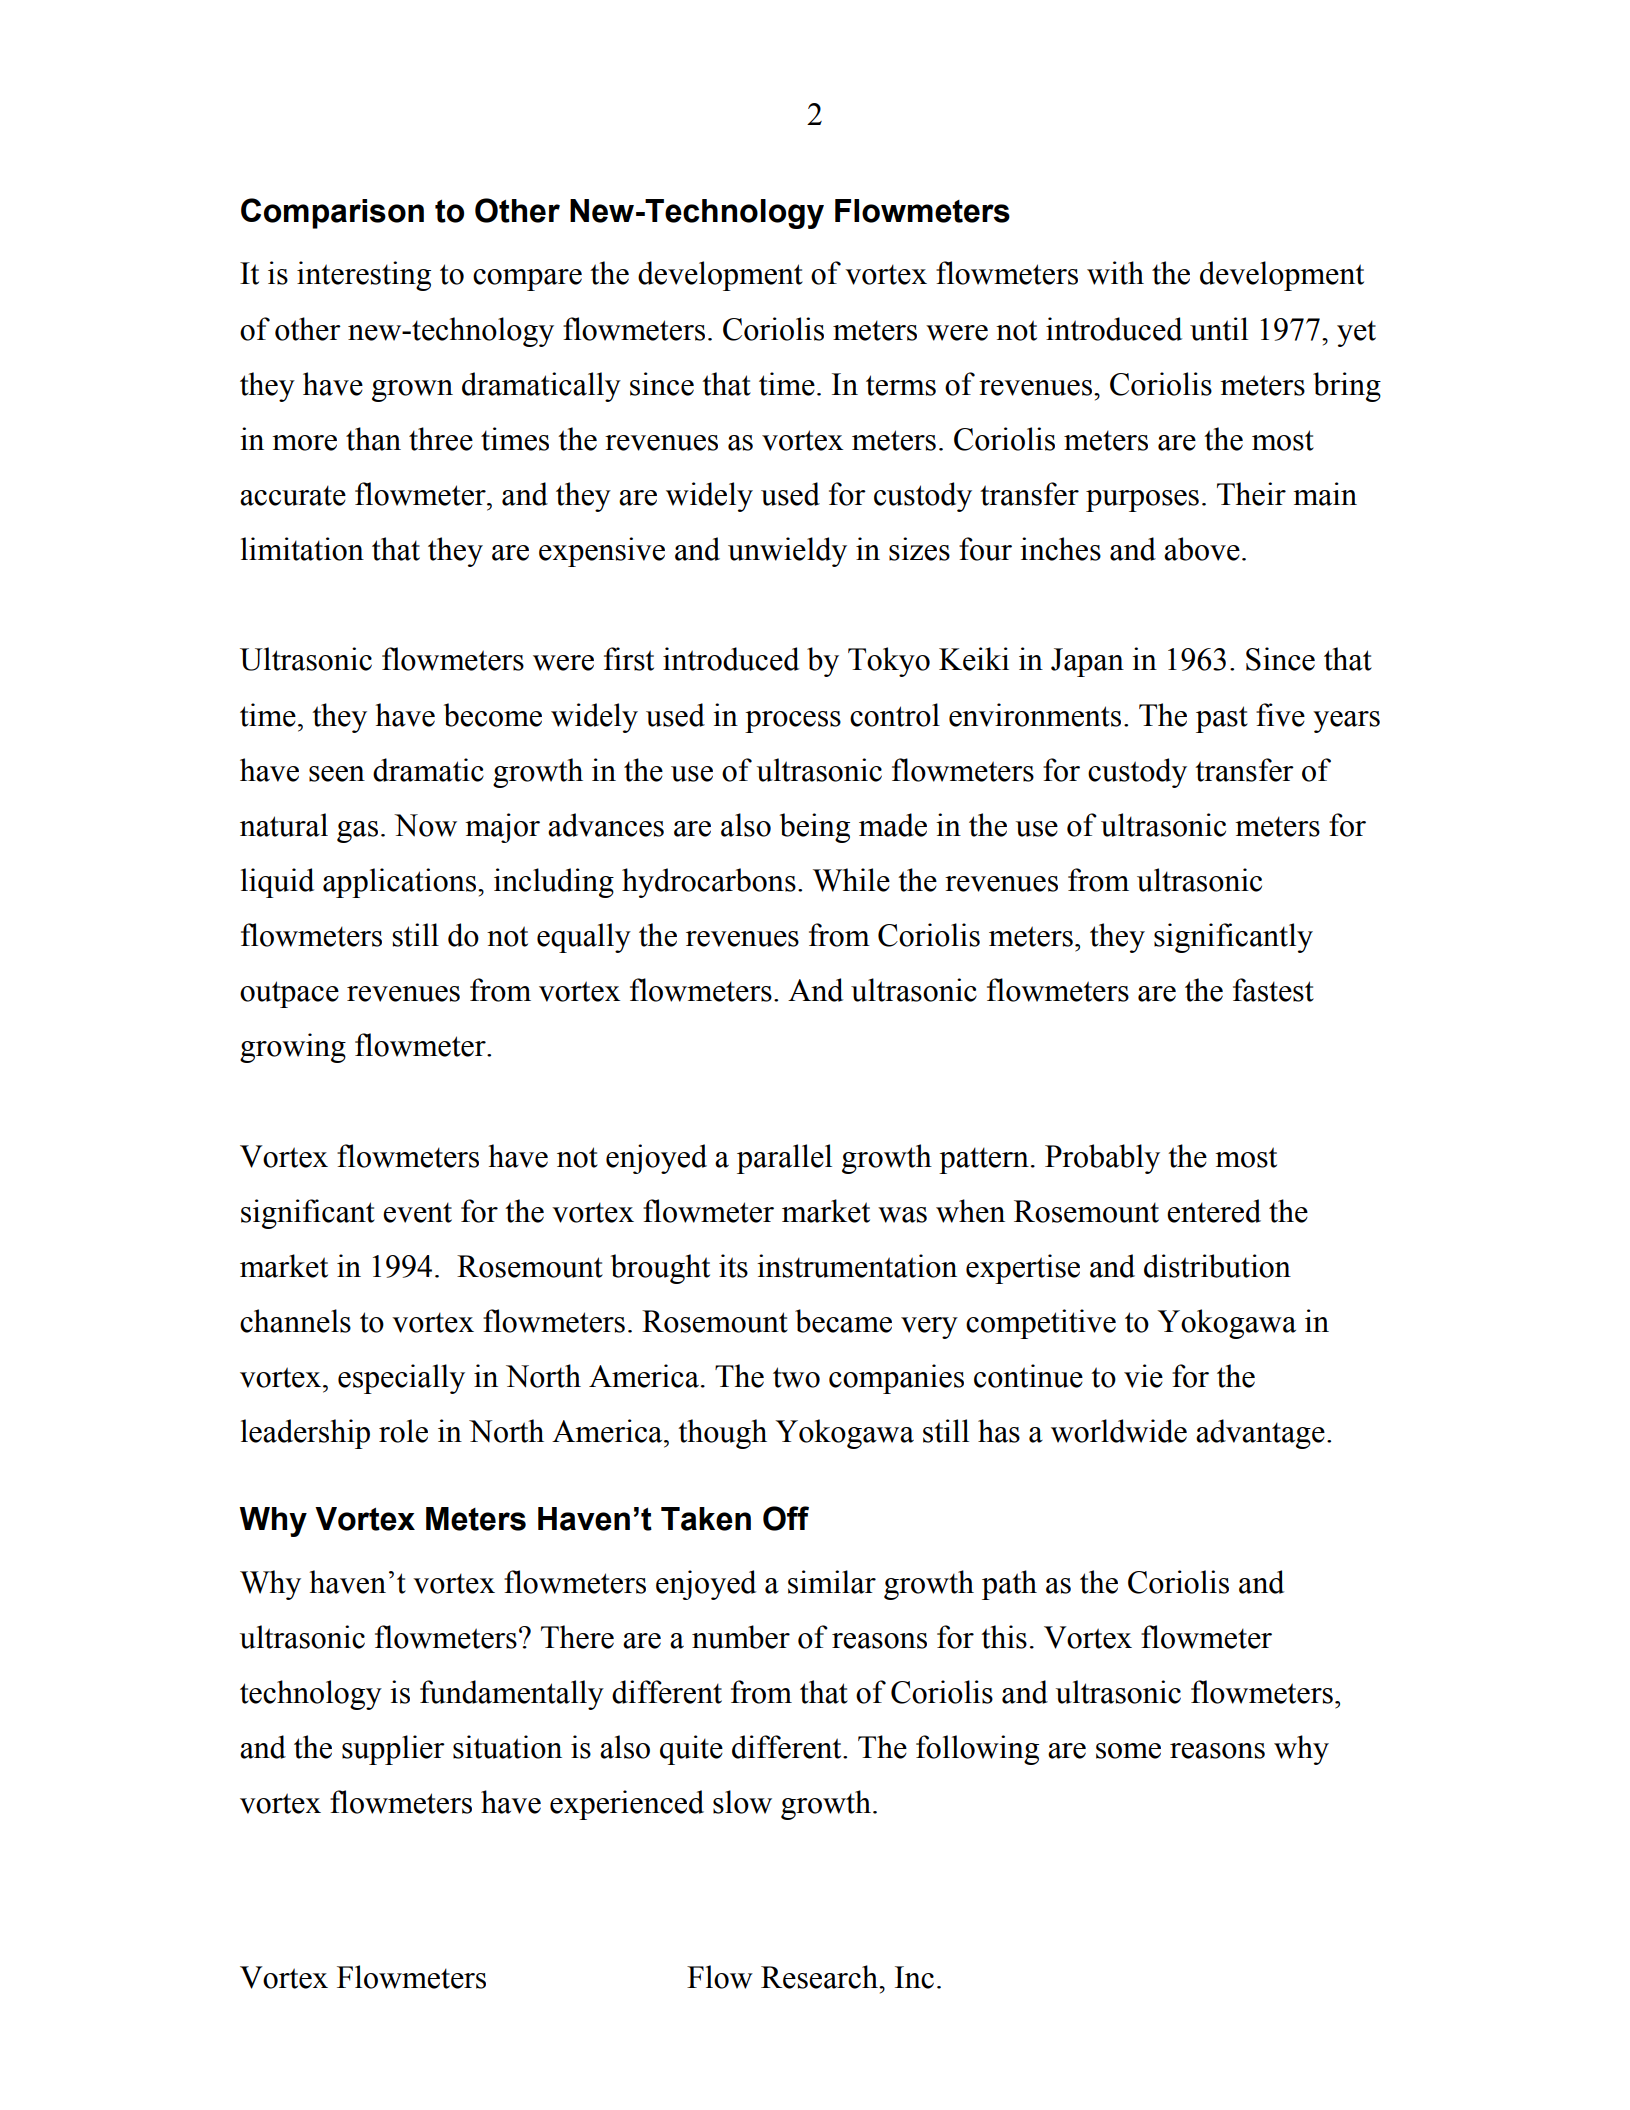 Image resolution: width=1630 pixels, height=2110 pixels. I want to click on Research, so click(820, 1977).
